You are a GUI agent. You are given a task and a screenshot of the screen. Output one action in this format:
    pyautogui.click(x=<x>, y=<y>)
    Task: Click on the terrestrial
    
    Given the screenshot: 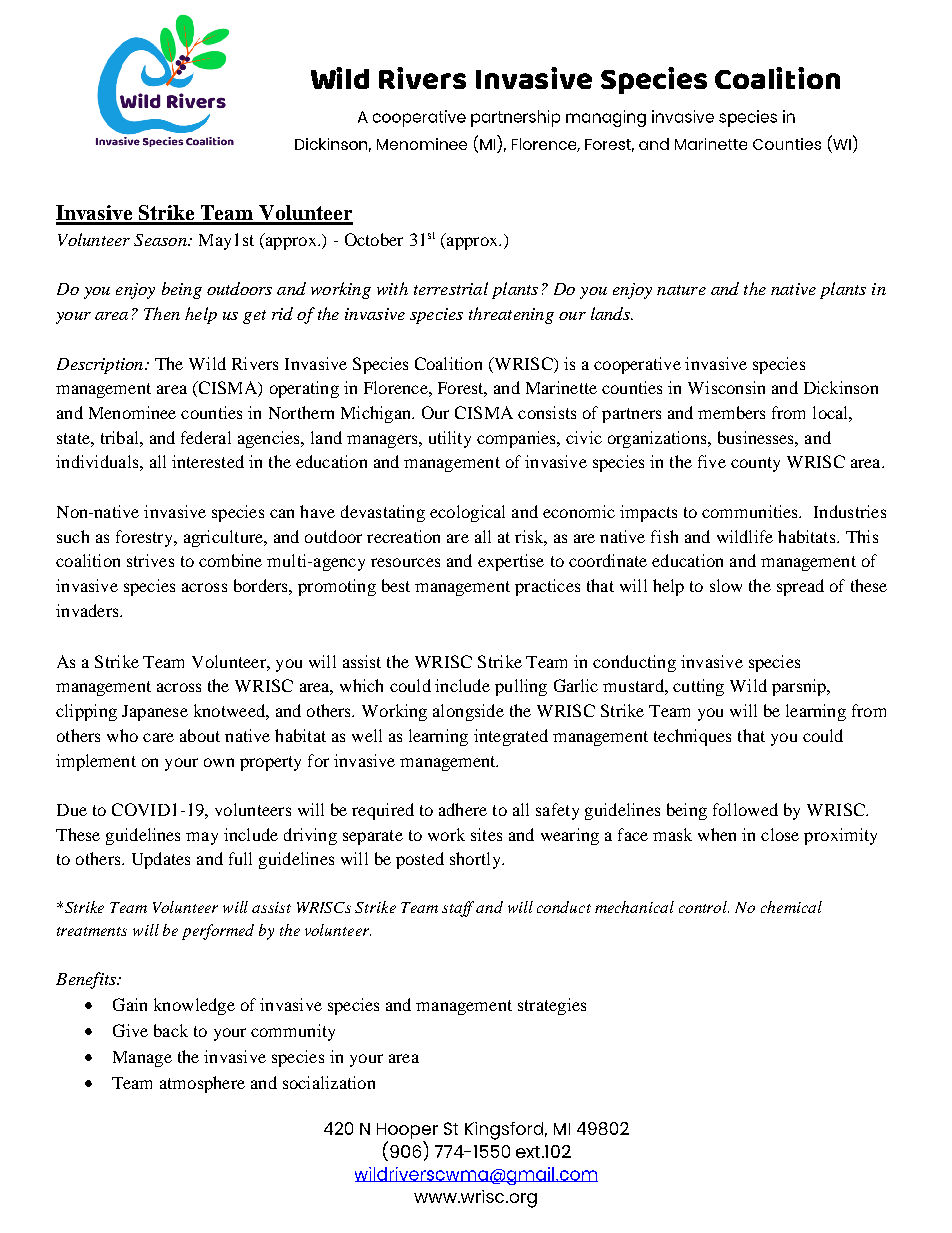 What is the action you would take?
    pyautogui.click(x=451, y=288)
